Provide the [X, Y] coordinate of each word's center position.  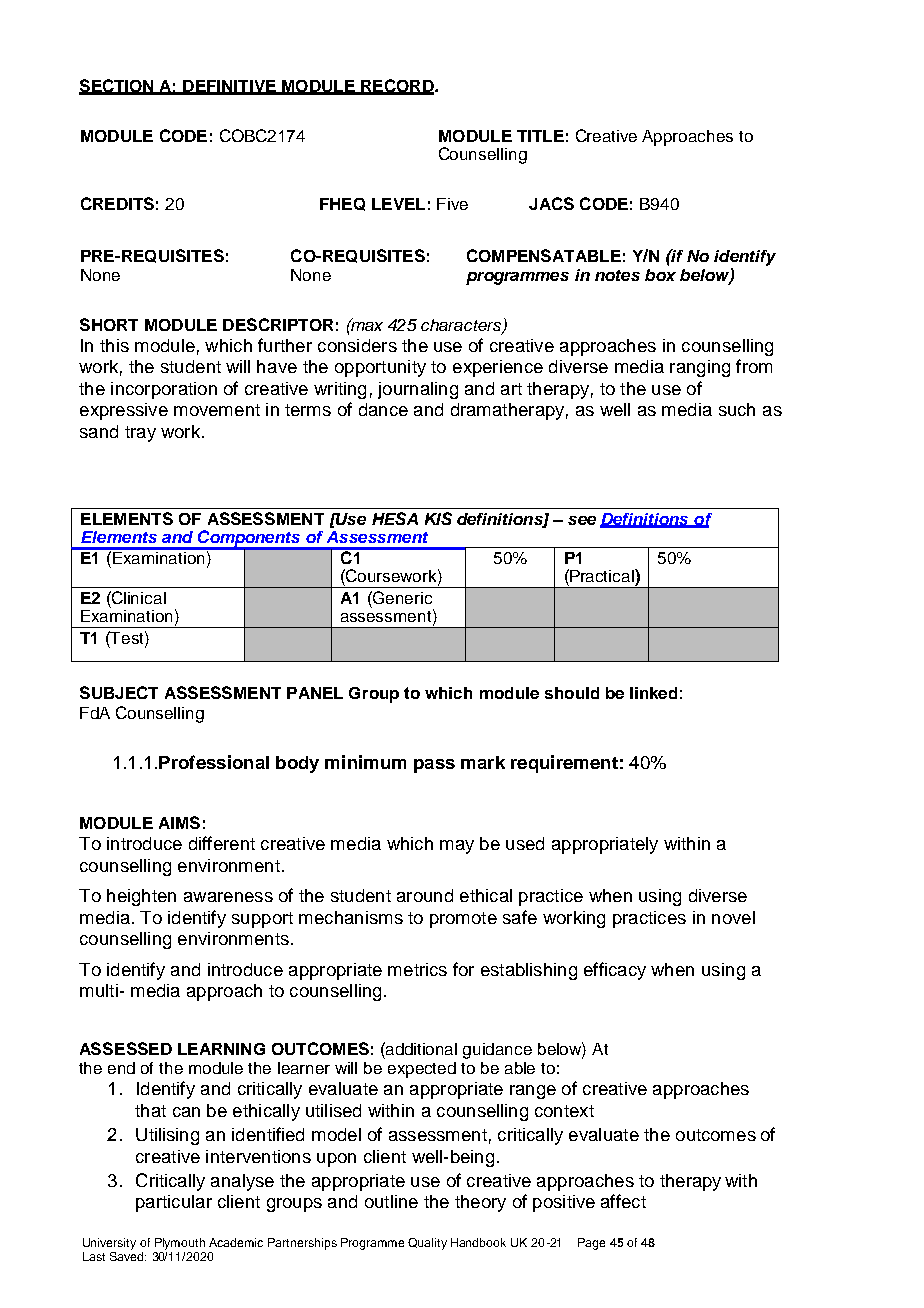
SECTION [117, 86]
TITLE [540, 136]
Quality [427, 1244]
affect [623, 1201]
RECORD [397, 86]
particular [174, 1203]
